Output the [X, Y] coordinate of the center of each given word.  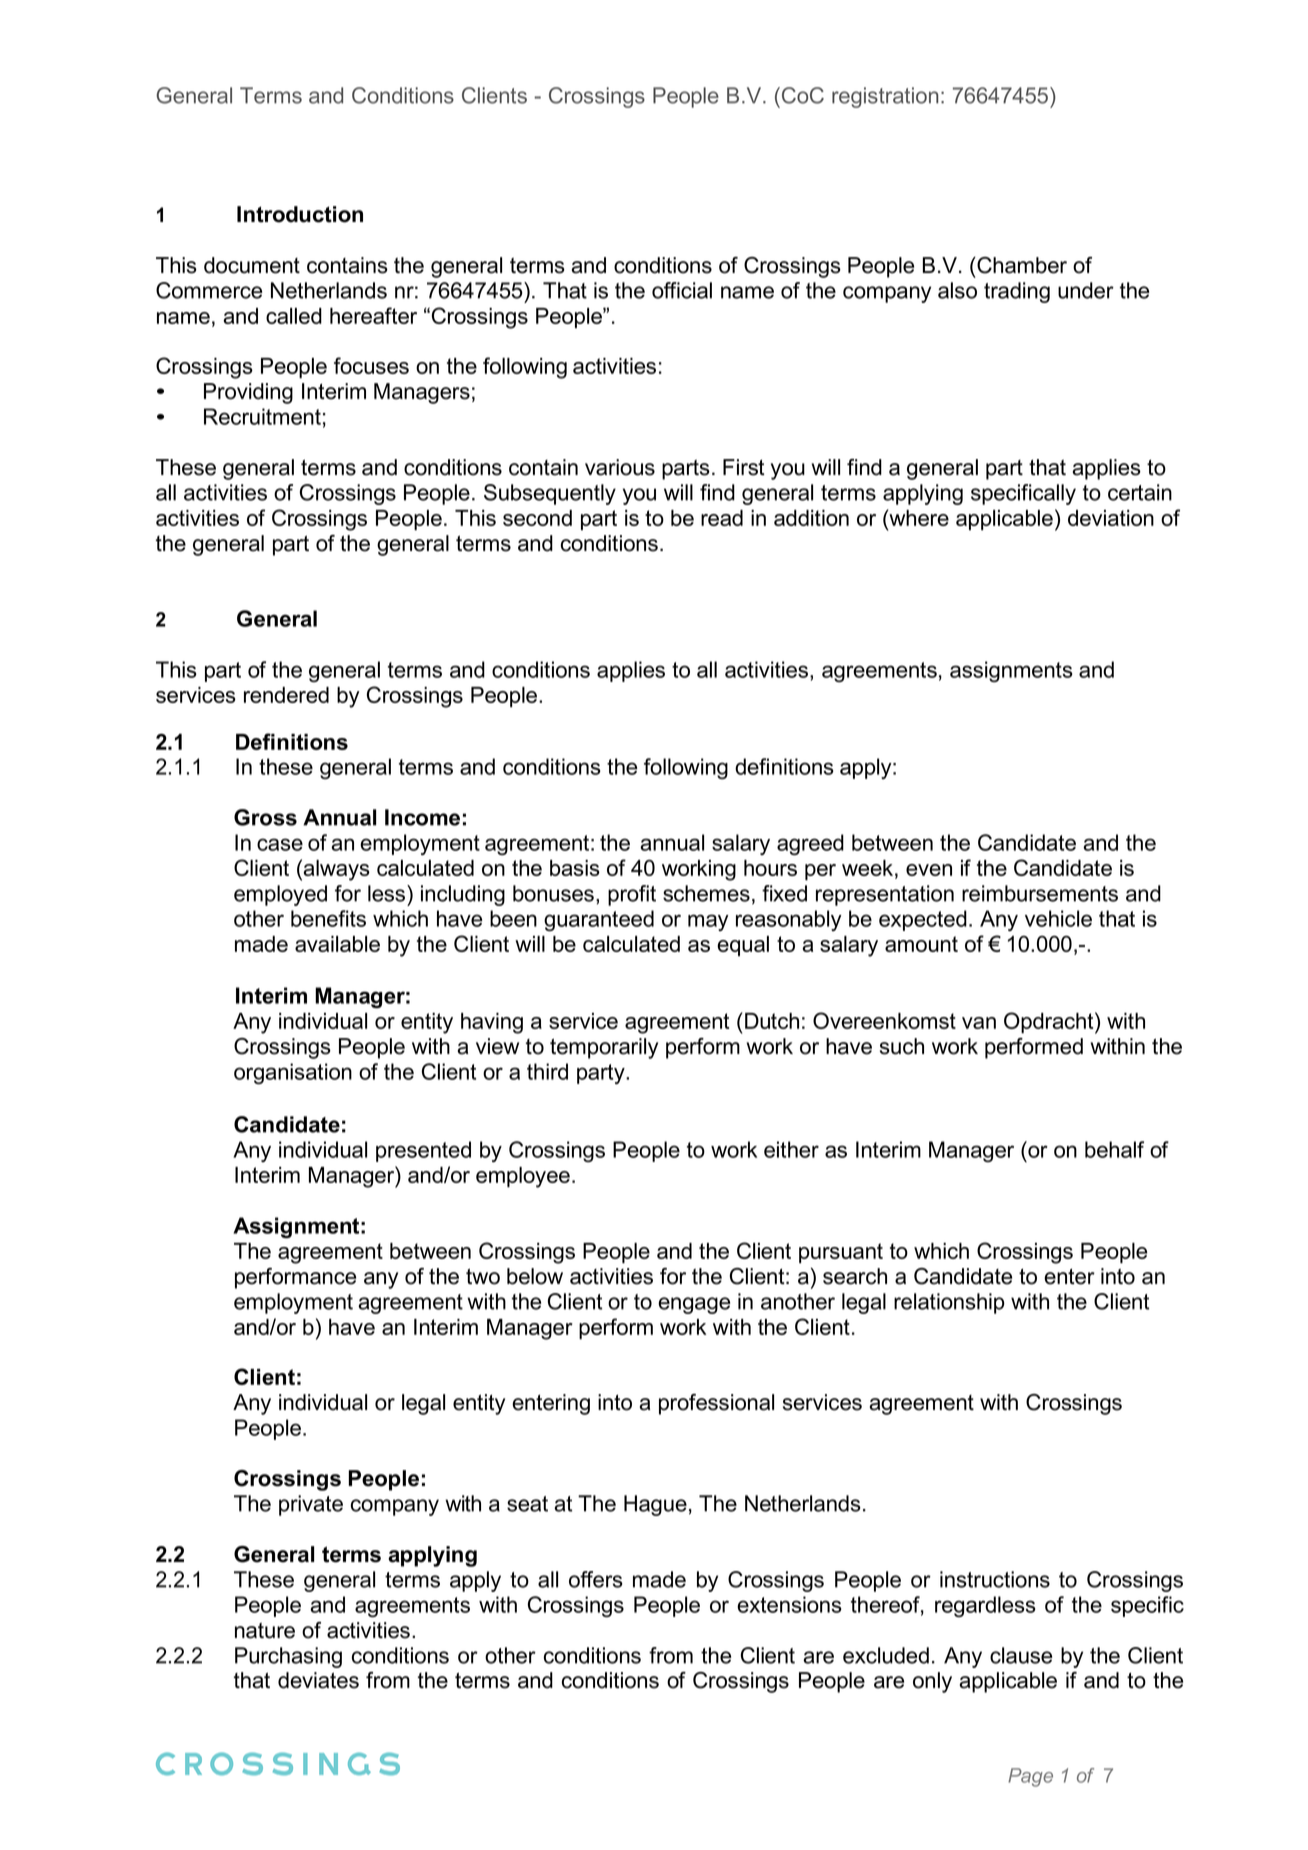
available [337, 944]
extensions [789, 1604]
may [708, 922]
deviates [318, 1680]
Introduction [300, 214]
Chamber [1021, 265]
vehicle [1058, 918]
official [682, 290]
